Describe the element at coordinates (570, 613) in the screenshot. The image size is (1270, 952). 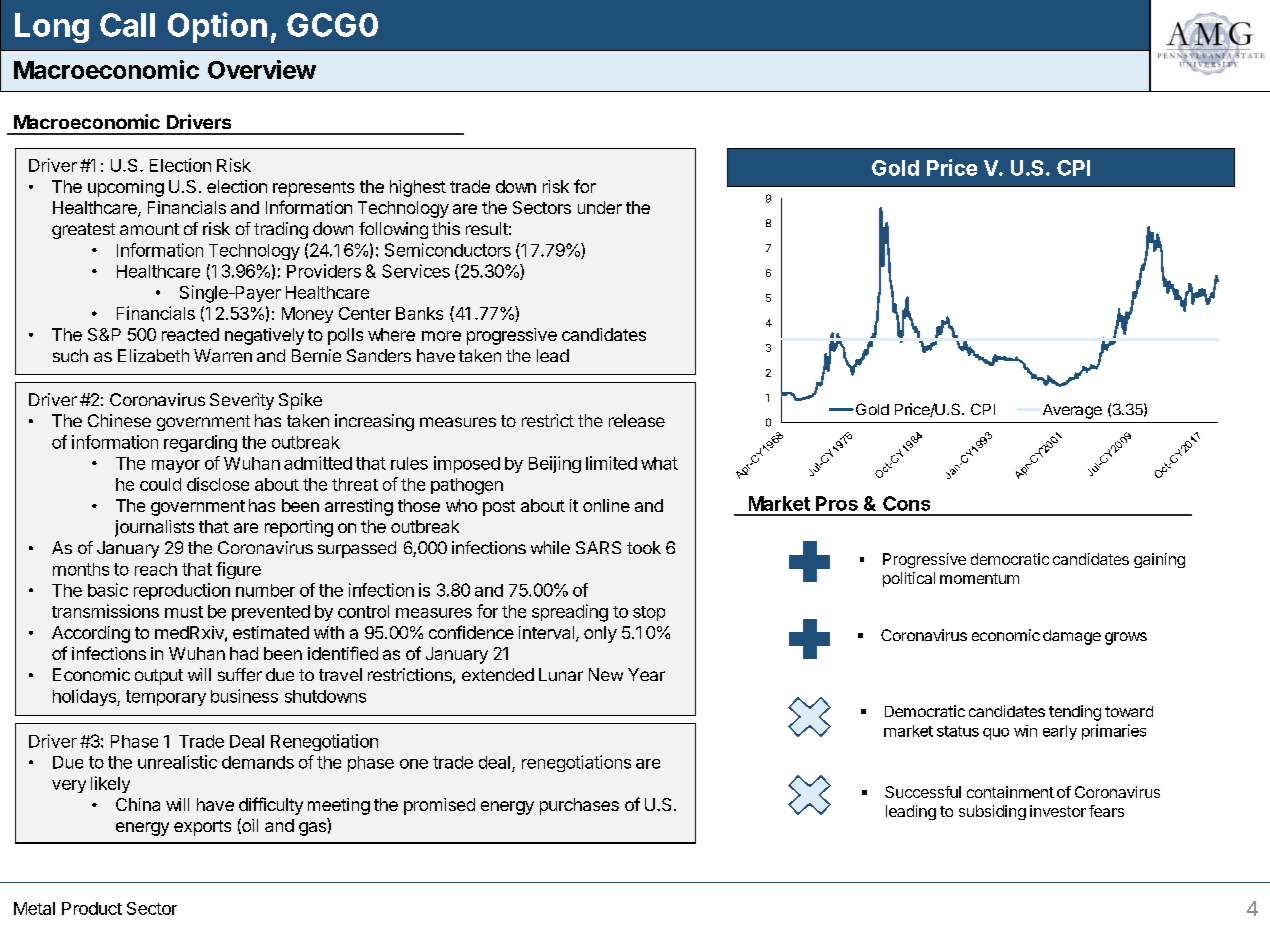
I see `spreading` at that location.
